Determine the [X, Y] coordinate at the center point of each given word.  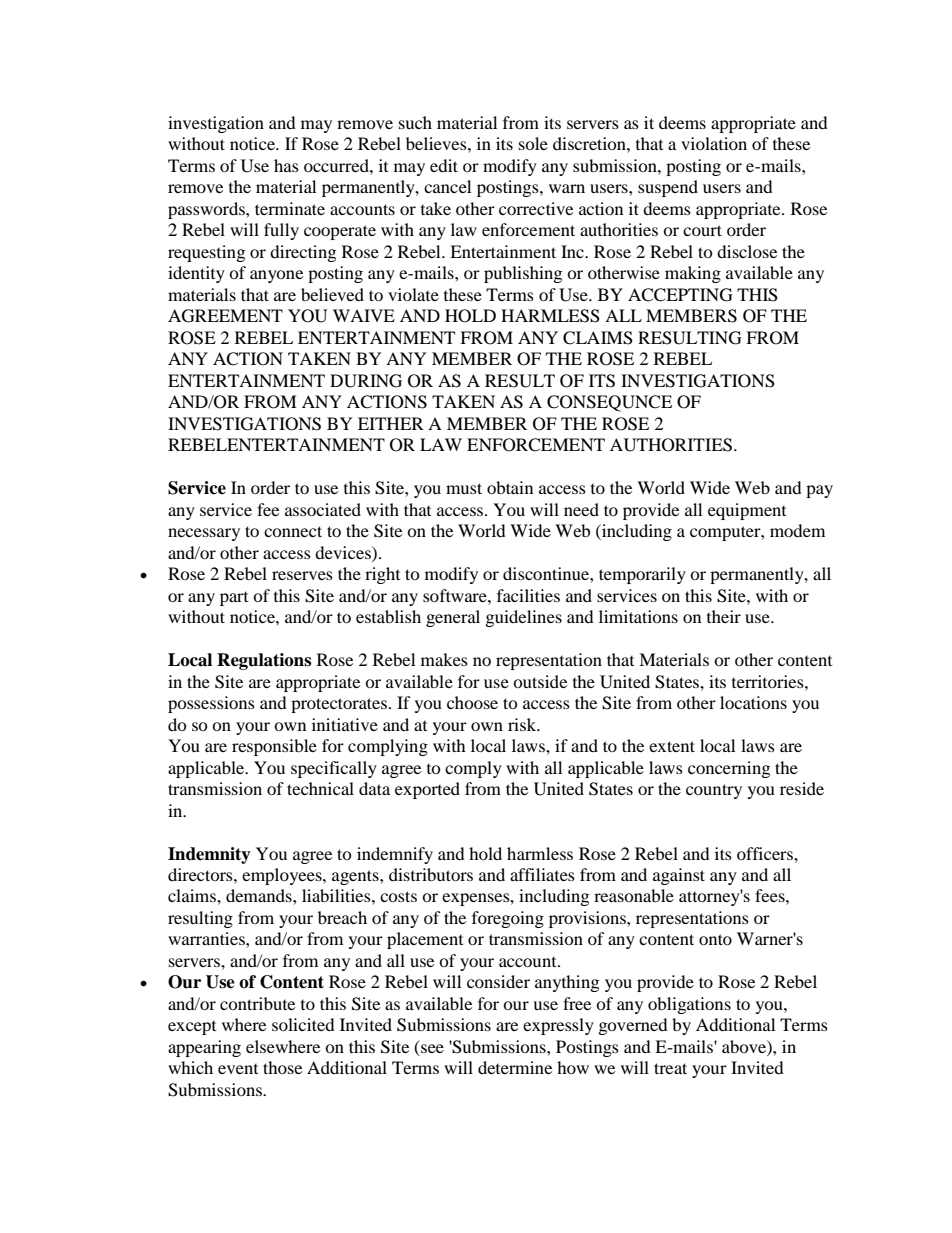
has [286, 165]
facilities [528, 595]
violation [714, 143]
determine [515, 1067]
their [724, 616]
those [282, 1067]
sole [533, 143]
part [234, 599]
